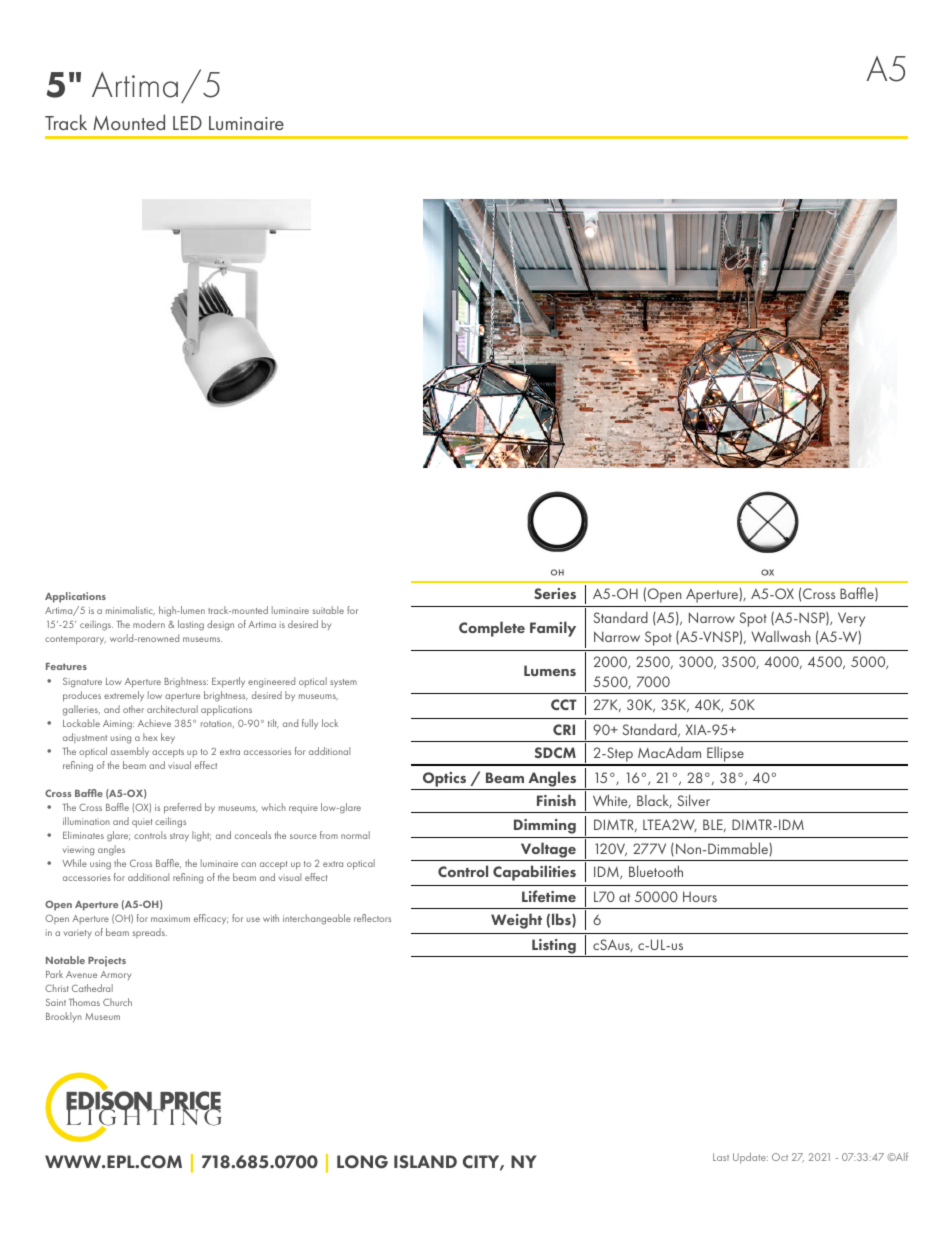 Image resolution: width=952 pixels, height=1233 pixels. Describe the element at coordinates (170, 918) in the page. I see `maximum` at that location.
